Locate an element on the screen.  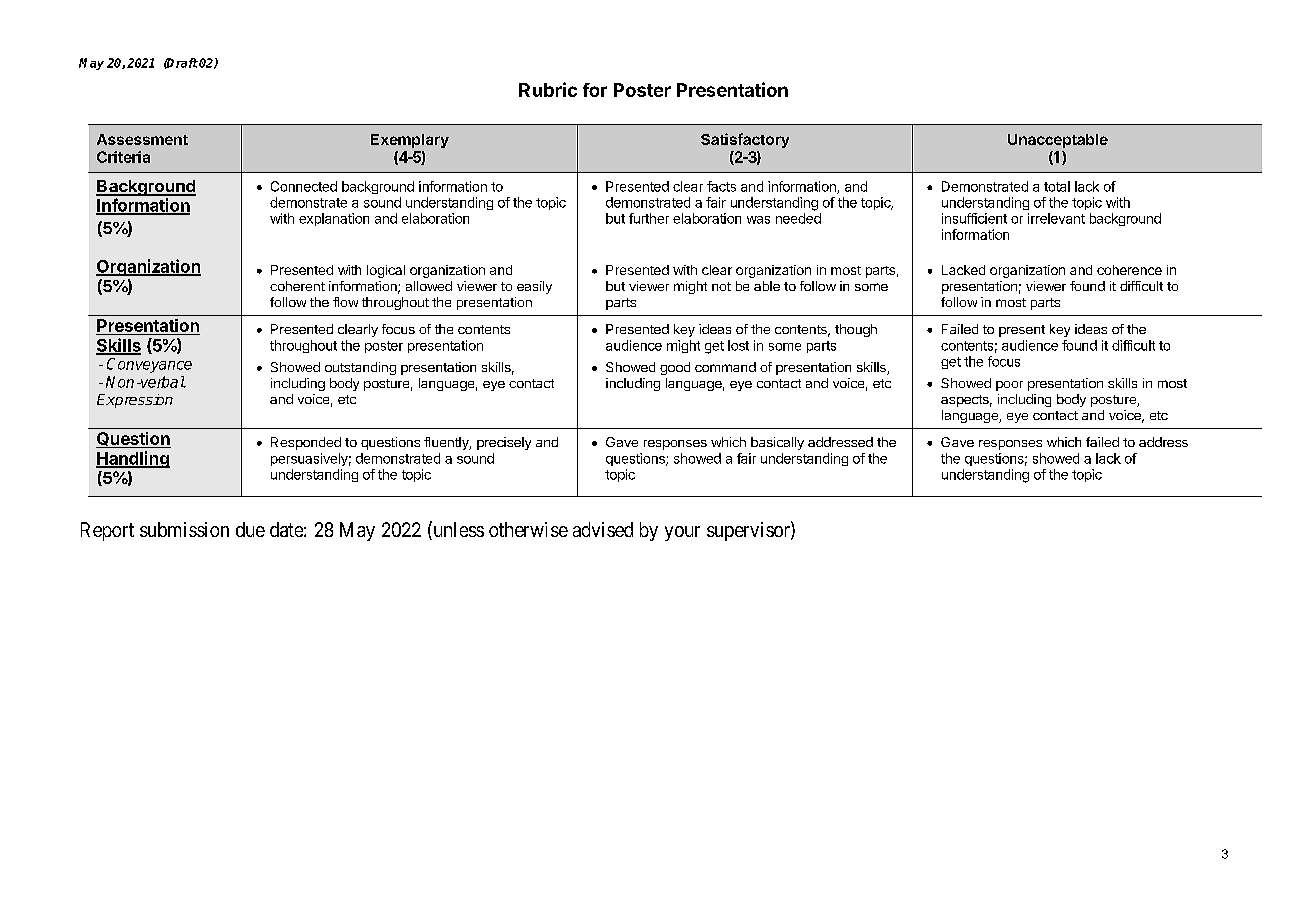
your is located at coordinates (682, 533).
